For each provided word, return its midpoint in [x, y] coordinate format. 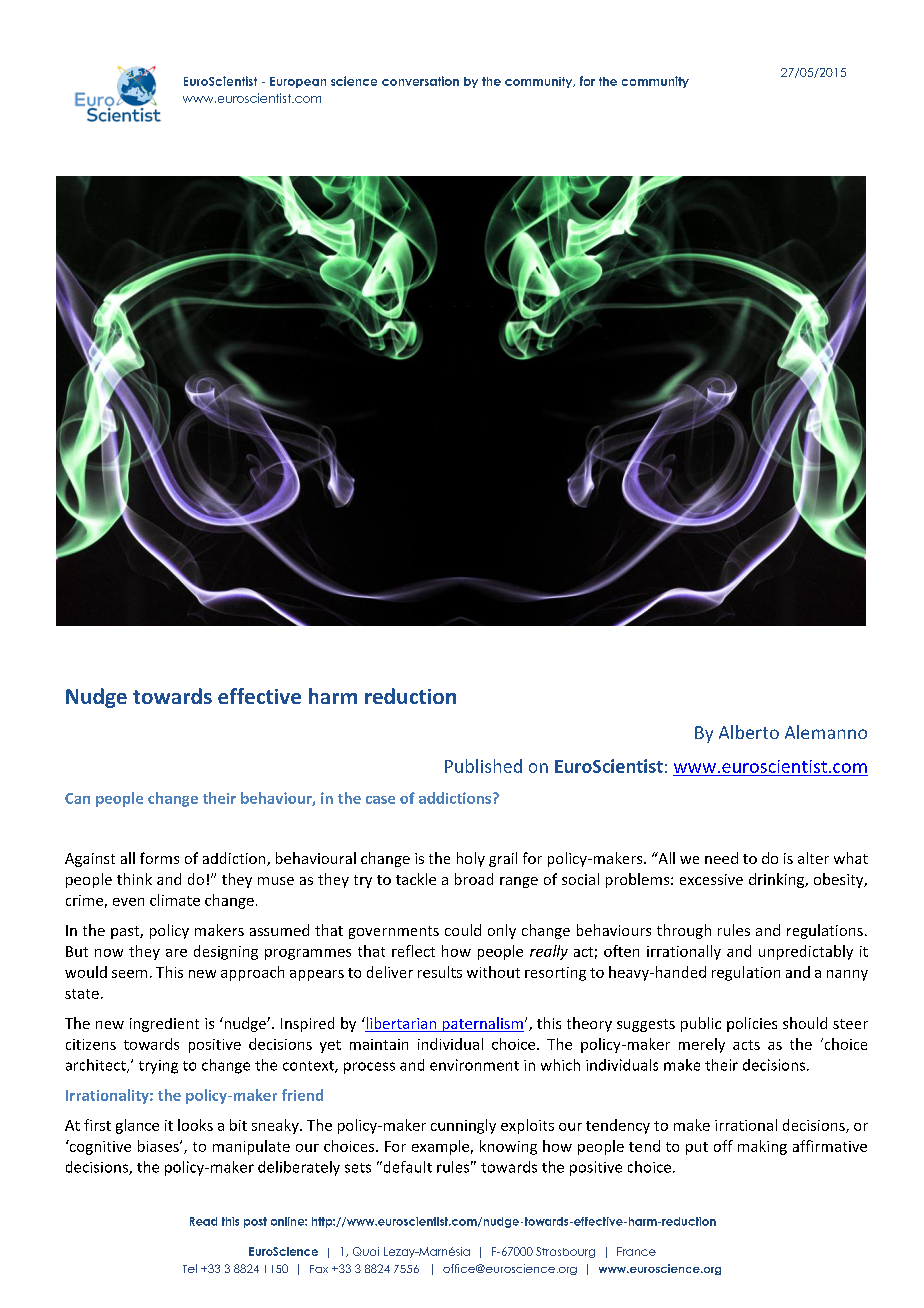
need [721, 858]
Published [483, 766]
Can [77, 798]
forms [159, 858]
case [380, 800]
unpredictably [806, 952]
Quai [366, 1251]
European [298, 82]
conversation [420, 81]
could [463, 930]
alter [813, 858]
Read [203, 1221]
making [762, 1147]
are [176, 953]
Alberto [749, 732]
